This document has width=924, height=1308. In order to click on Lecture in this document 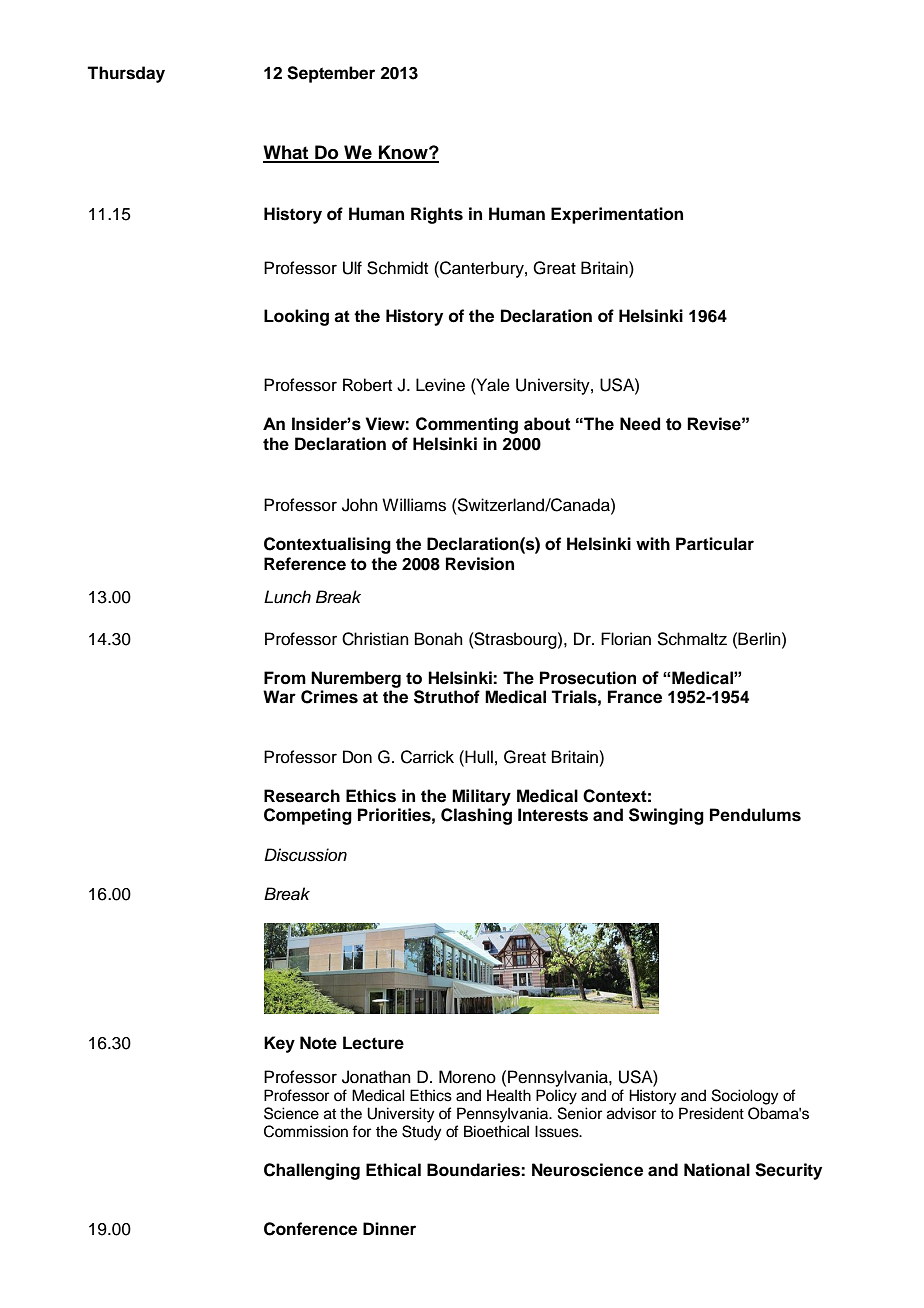, I will do `click(373, 1043)`.
